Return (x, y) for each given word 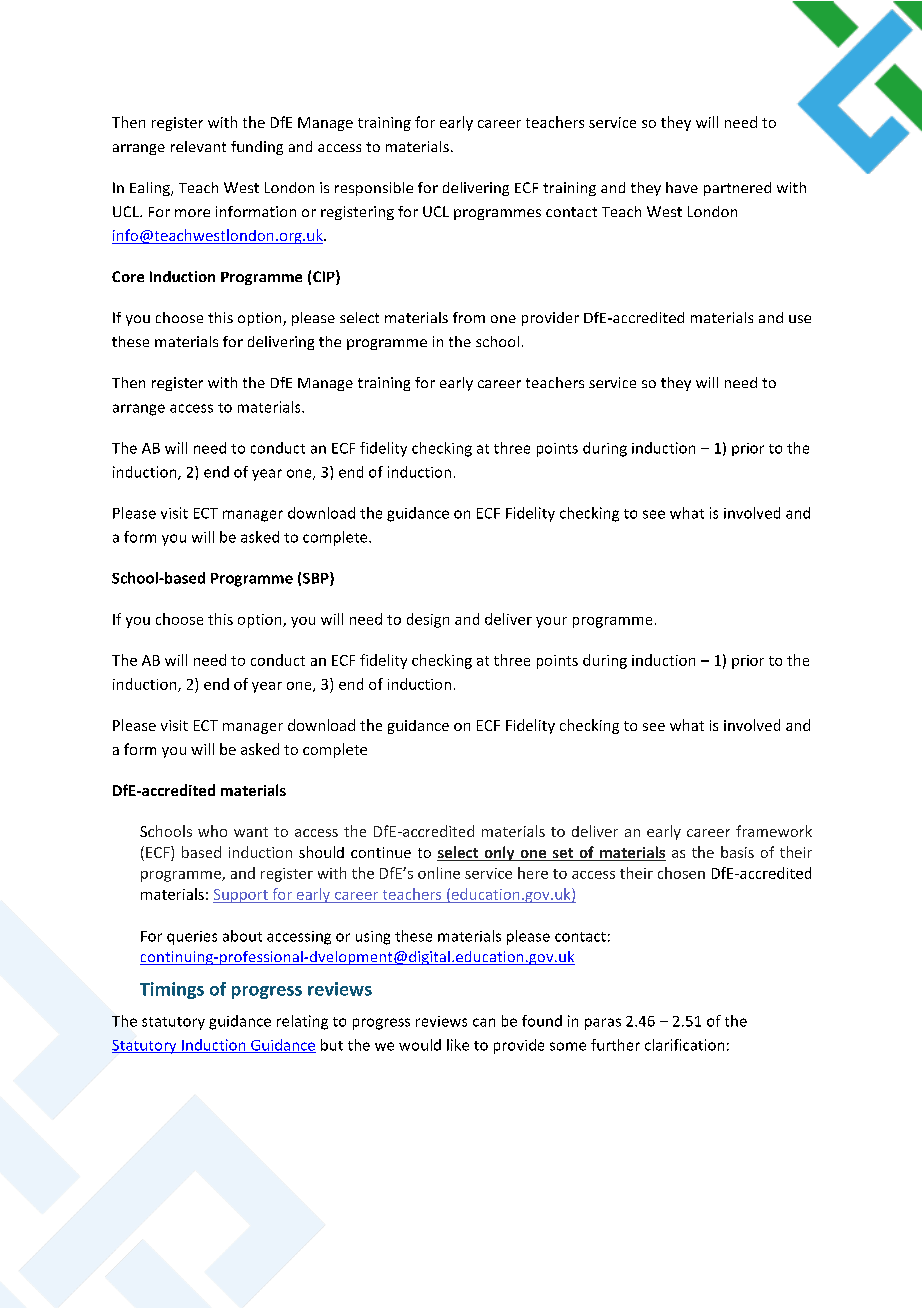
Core (128, 276)
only (499, 853)
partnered (737, 189)
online (439, 873)
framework (774, 831)
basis (737, 852)
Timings (172, 990)
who (212, 831)
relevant (198, 146)
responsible (374, 189)
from (469, 317)
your (551, 622)
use (800, 319)
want (251, 832)
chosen (681, 873)
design (428, 620)
